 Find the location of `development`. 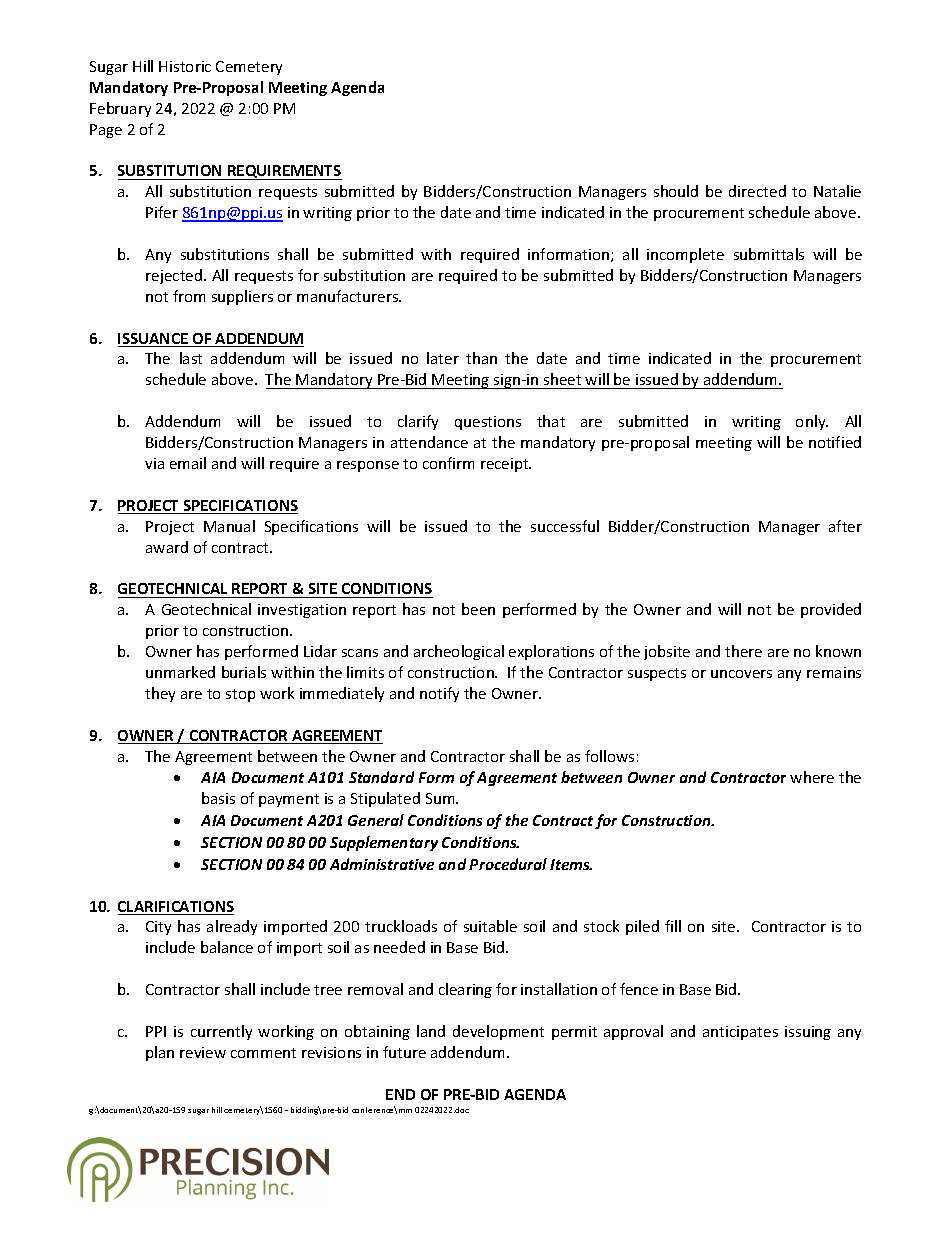

development is located at coordinates (498, 1032).
